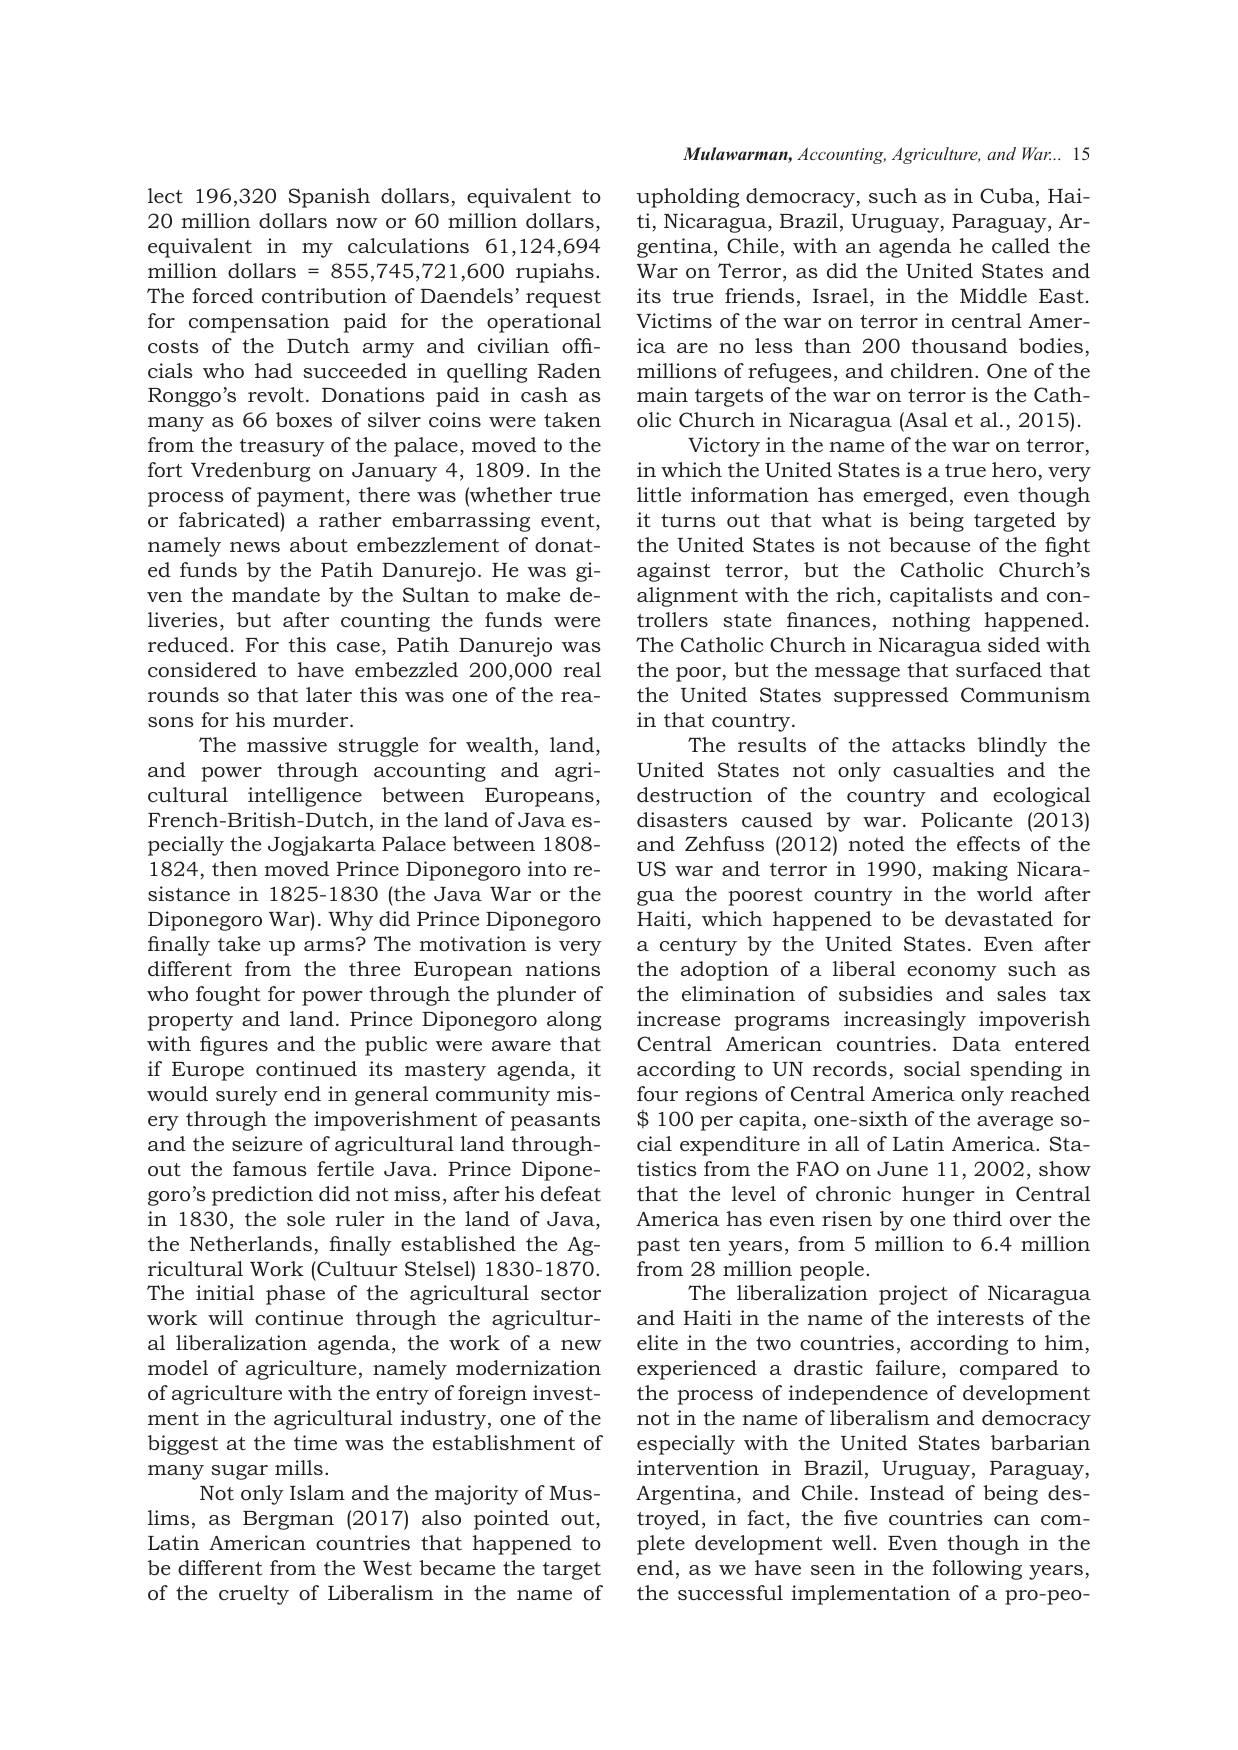 The image size is (1238, 1750). Describe the element at coordinates (350, 921) in the screenshot. I see `Why` at that location.
